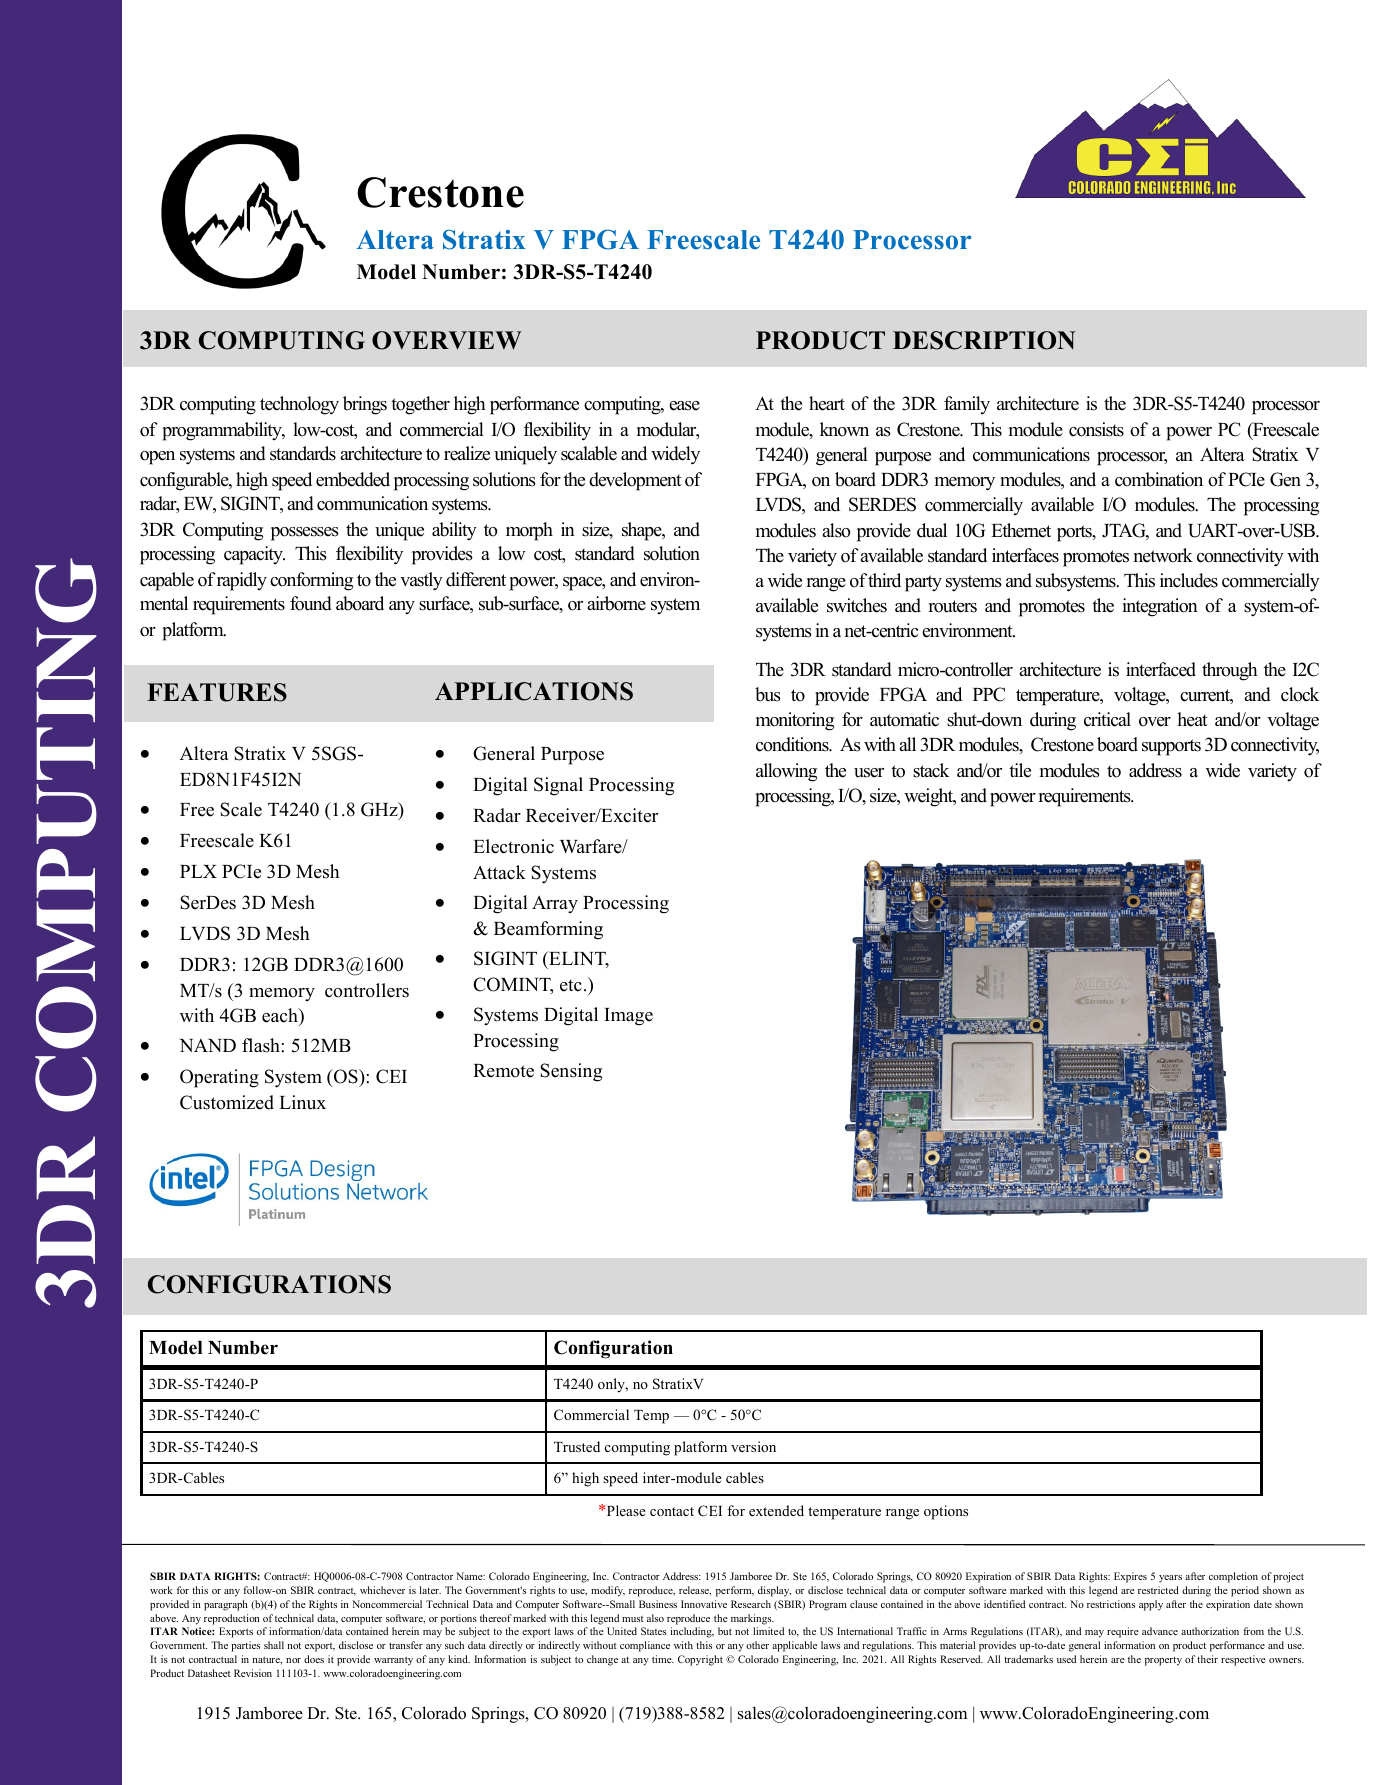  Describe the element at coordinates (217, 692) in the page. I see `FEATURES` at that location.
